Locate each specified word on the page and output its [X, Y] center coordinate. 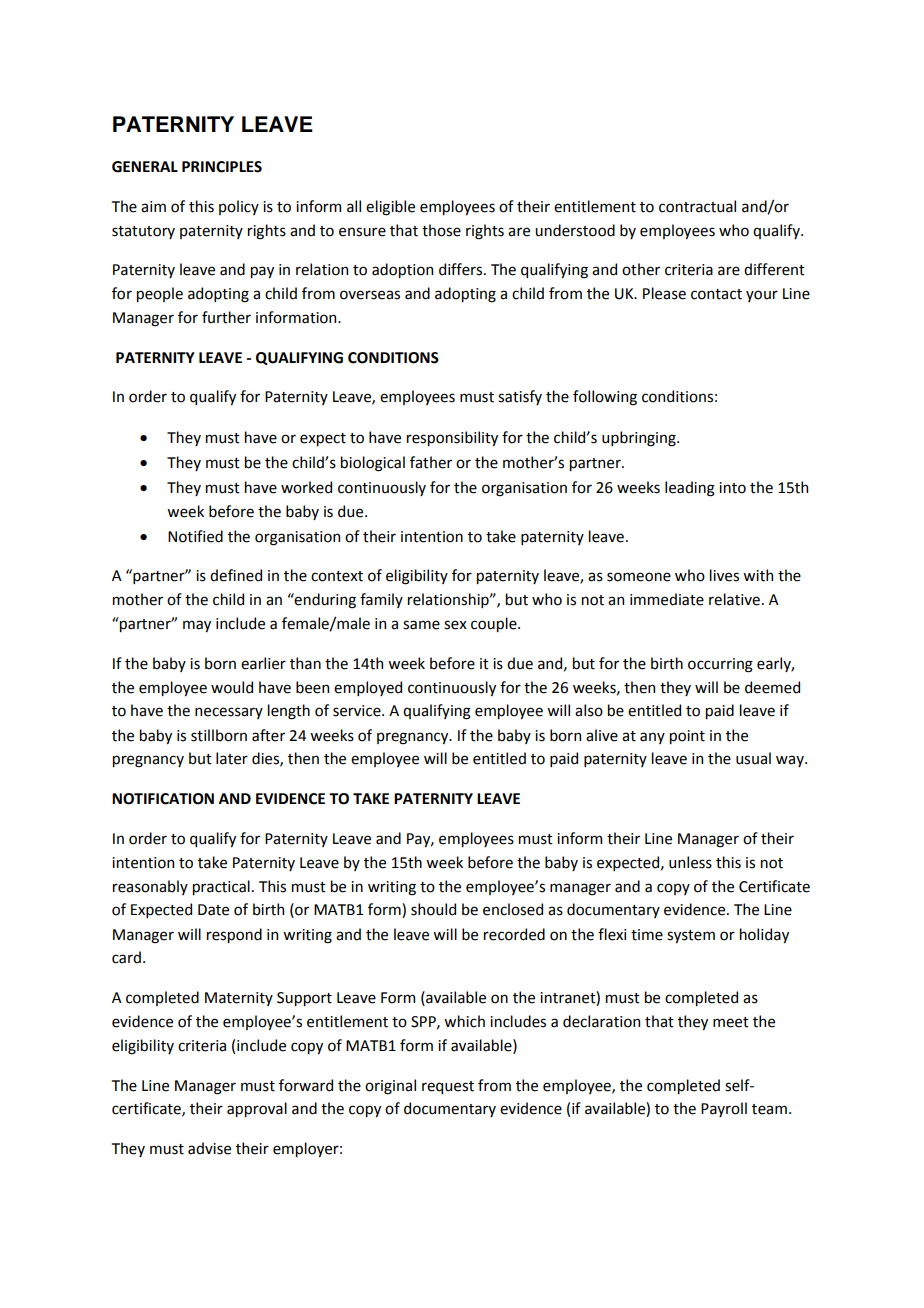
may [197, 626]
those [441, 230]
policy [239, 207]
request [448, 1087]
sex [455, 625]
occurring [720, 665]
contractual [697, 206]
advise [209, 1148]
